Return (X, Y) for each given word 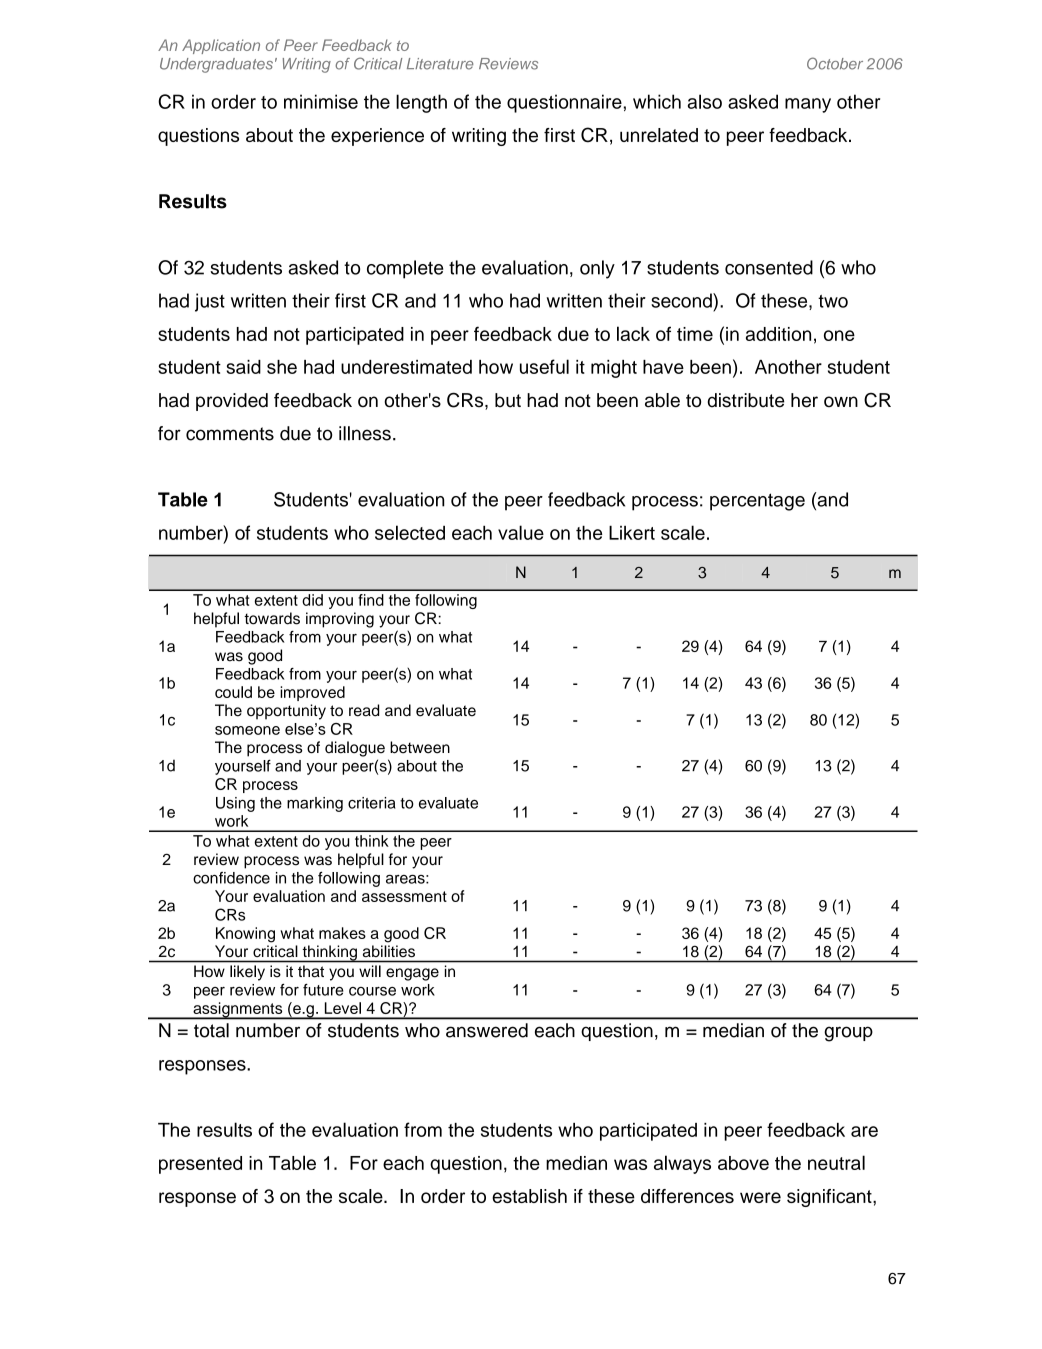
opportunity (286, 712)
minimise (321, 101)
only (597, 269)
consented (769, 267)
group (848, 1034)
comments (230, 434)
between (420, 747)
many (808, 105)
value (521, 532)
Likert (632, 532)
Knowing (245, 935)
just (210, 302)
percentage (757, 502)
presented (200, 1165)
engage (412, 974)
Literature (440, 64)
